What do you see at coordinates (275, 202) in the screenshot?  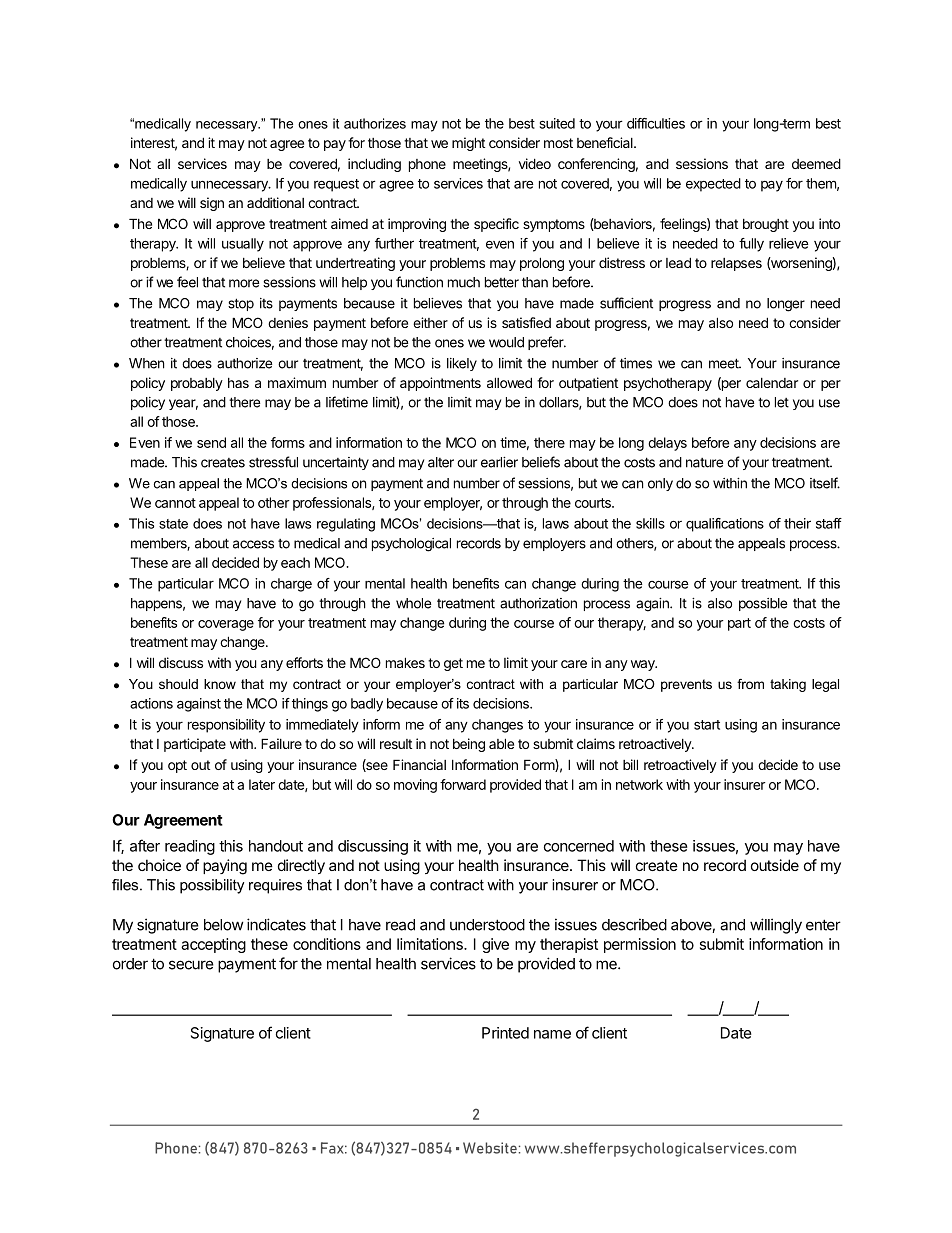 I see `additional` at bounding box center [275, 202].
